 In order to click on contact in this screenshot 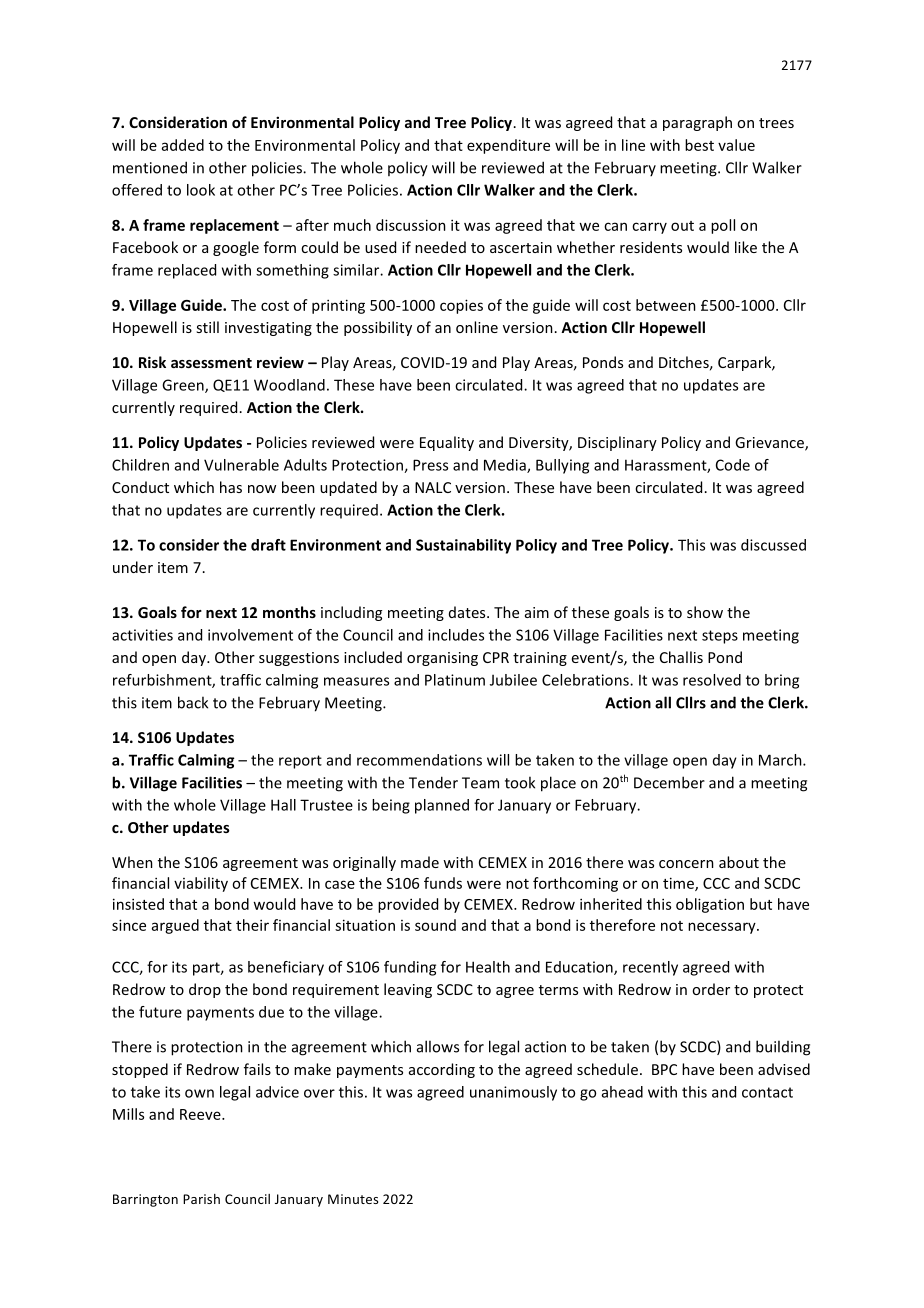, I will do `click(767, 1092)`.
